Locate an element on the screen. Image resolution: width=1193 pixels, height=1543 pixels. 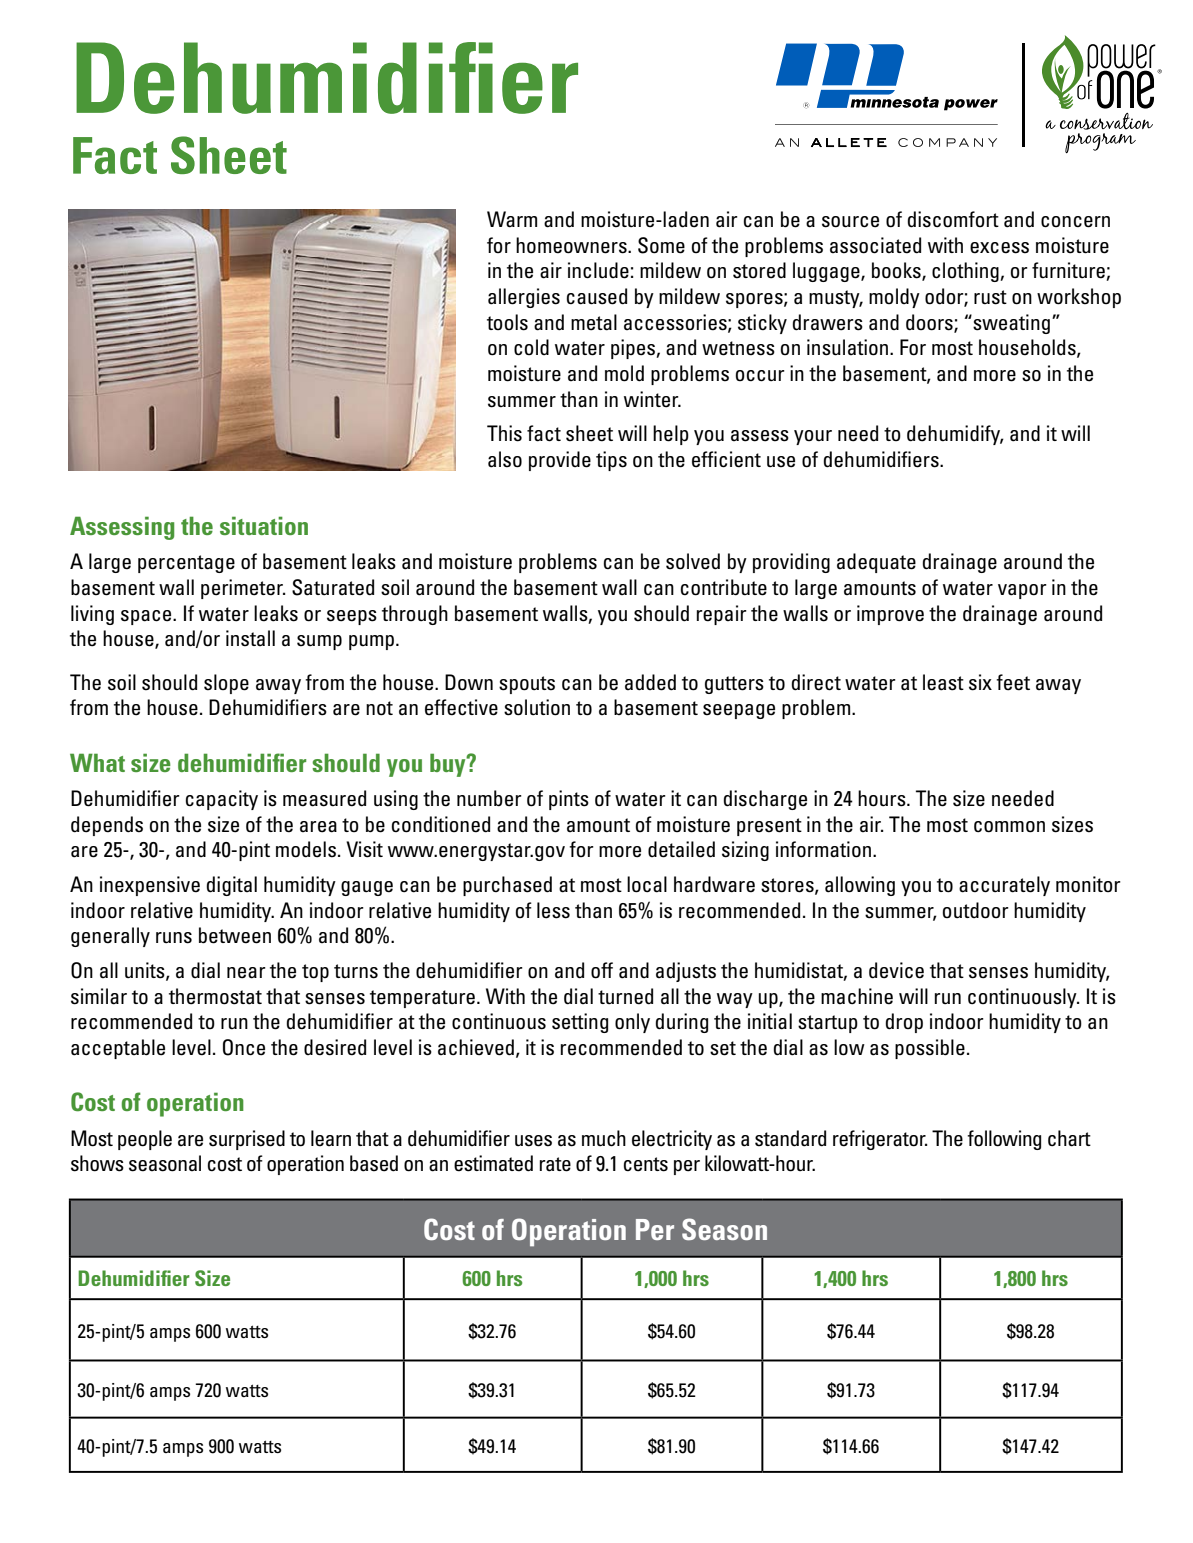
excess is located at coordinates (999, 248).
